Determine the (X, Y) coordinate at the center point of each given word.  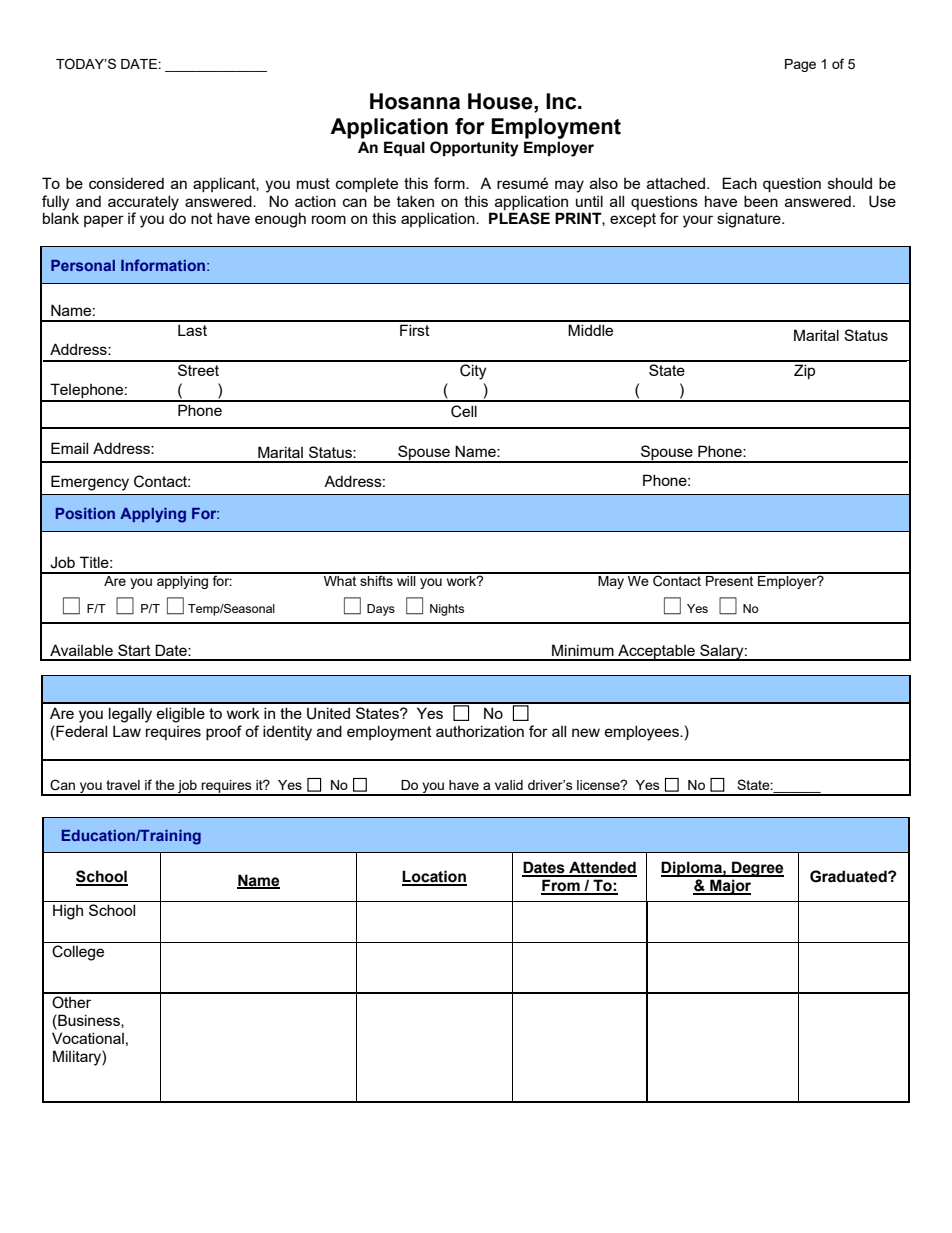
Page (800, 65)
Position (85, 513)
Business (89, 1021)
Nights (447, 610)
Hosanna (415, 101)
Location (434, 877)
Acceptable (656, 652)
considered (126, 183)
